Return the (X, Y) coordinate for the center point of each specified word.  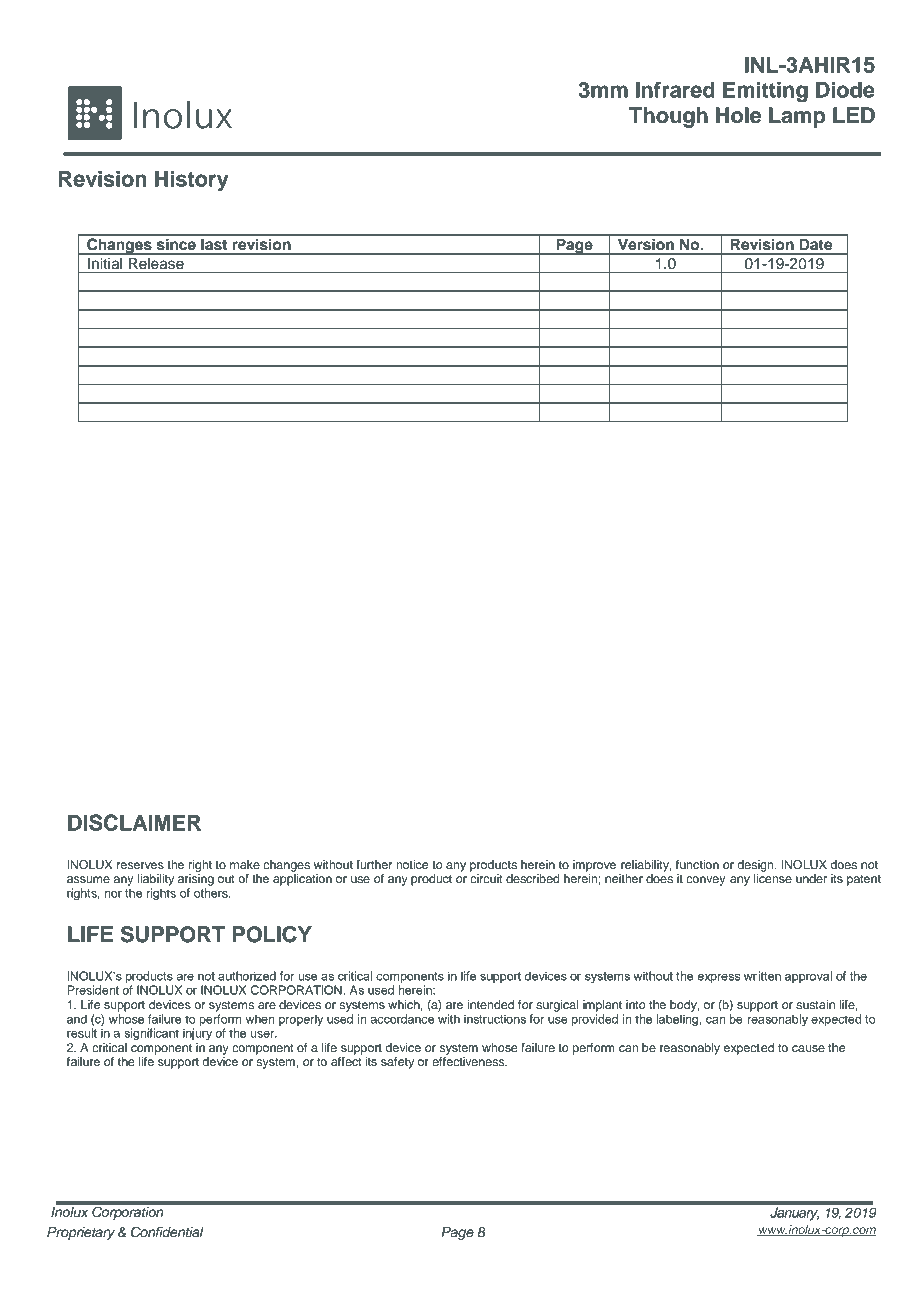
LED (854, 115)
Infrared (675, 89)
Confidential (167, 1232)
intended (490, 1004)
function (697, 864)
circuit (486, 878)
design (756, 866)
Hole (738, 115)
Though (668, 117)
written (762, 976)
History (192, 180)
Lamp (797, 117)
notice (412, 864)
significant (151, 1034)
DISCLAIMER (134, 822)
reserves (140, 865)
